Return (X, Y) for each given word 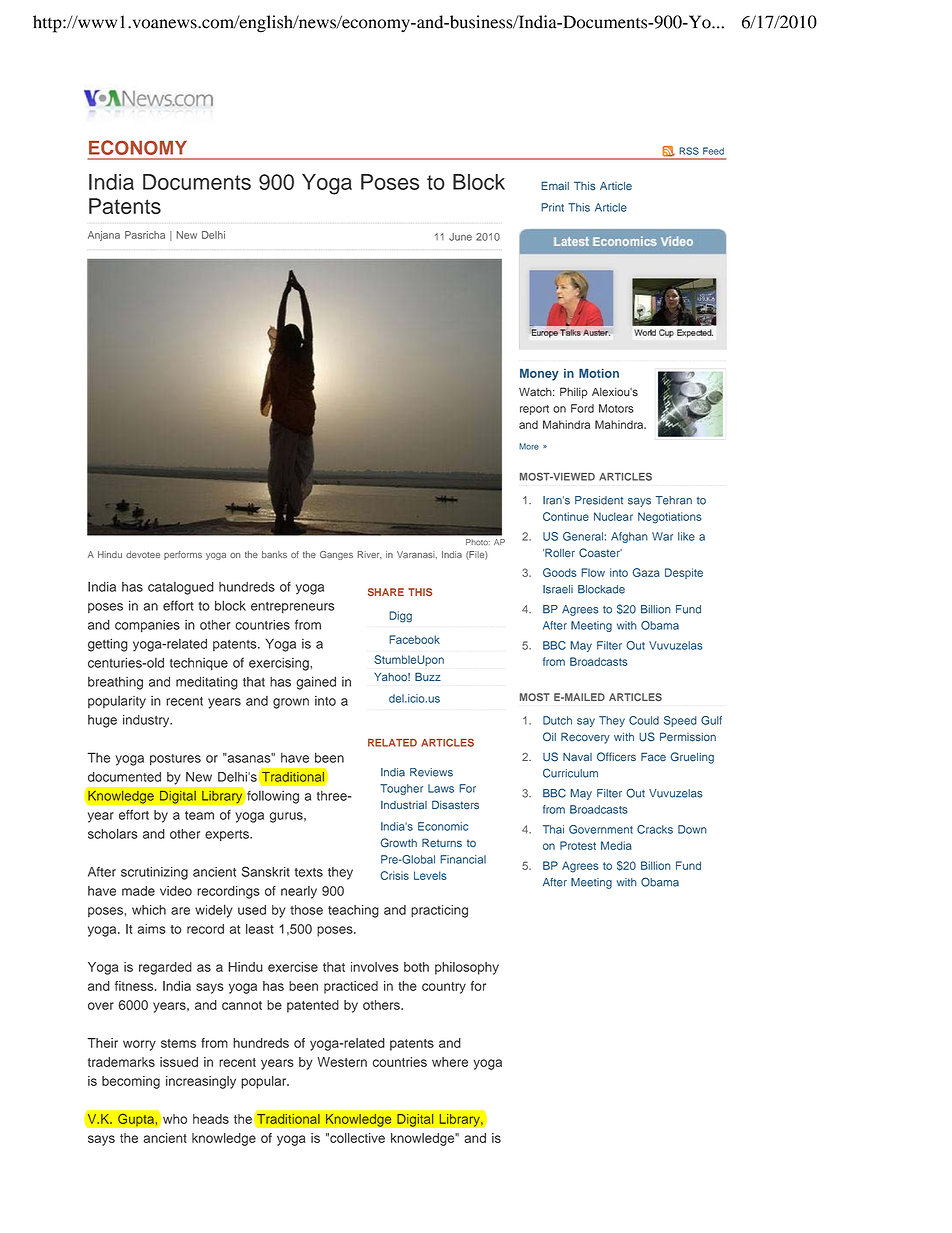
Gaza (646, 572)
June (460, 237)
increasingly (201, 1082)
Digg (400, 617)
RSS (689, 151)
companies (147, 626)
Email (555, 186)
